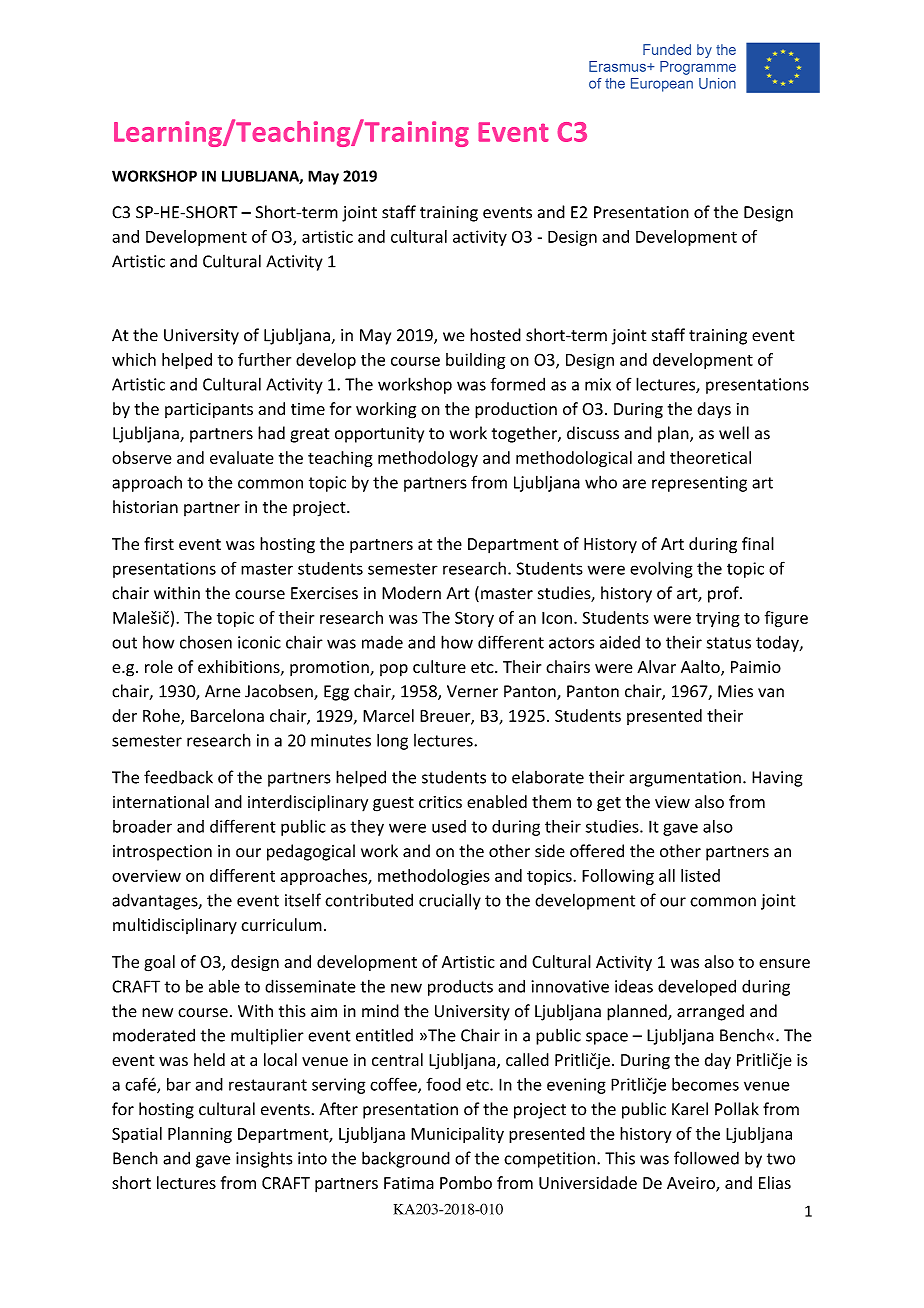  Describe the element at coordinates (706, 1158) in the screenshot. I see `followed` at that location.
